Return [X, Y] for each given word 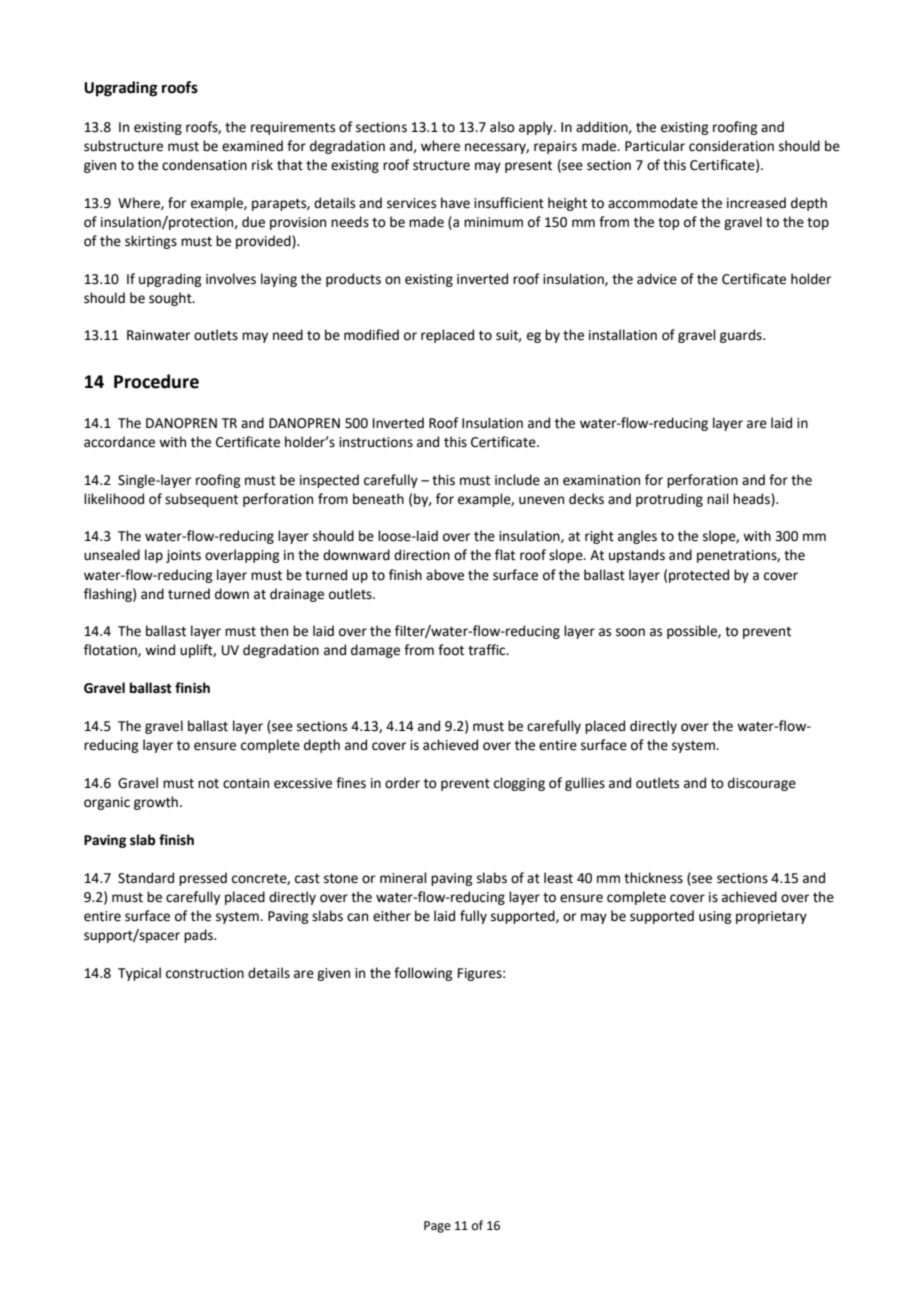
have [455, 203]
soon [630, 632]
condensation [204, 165]
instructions [376, 442]
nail [718, 499]
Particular [655, 146]
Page [437, 1227]
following [423, 974]
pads [199, 936]
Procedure [156, 381]
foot [451, 650]
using [715, 917]
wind [160, 650]
